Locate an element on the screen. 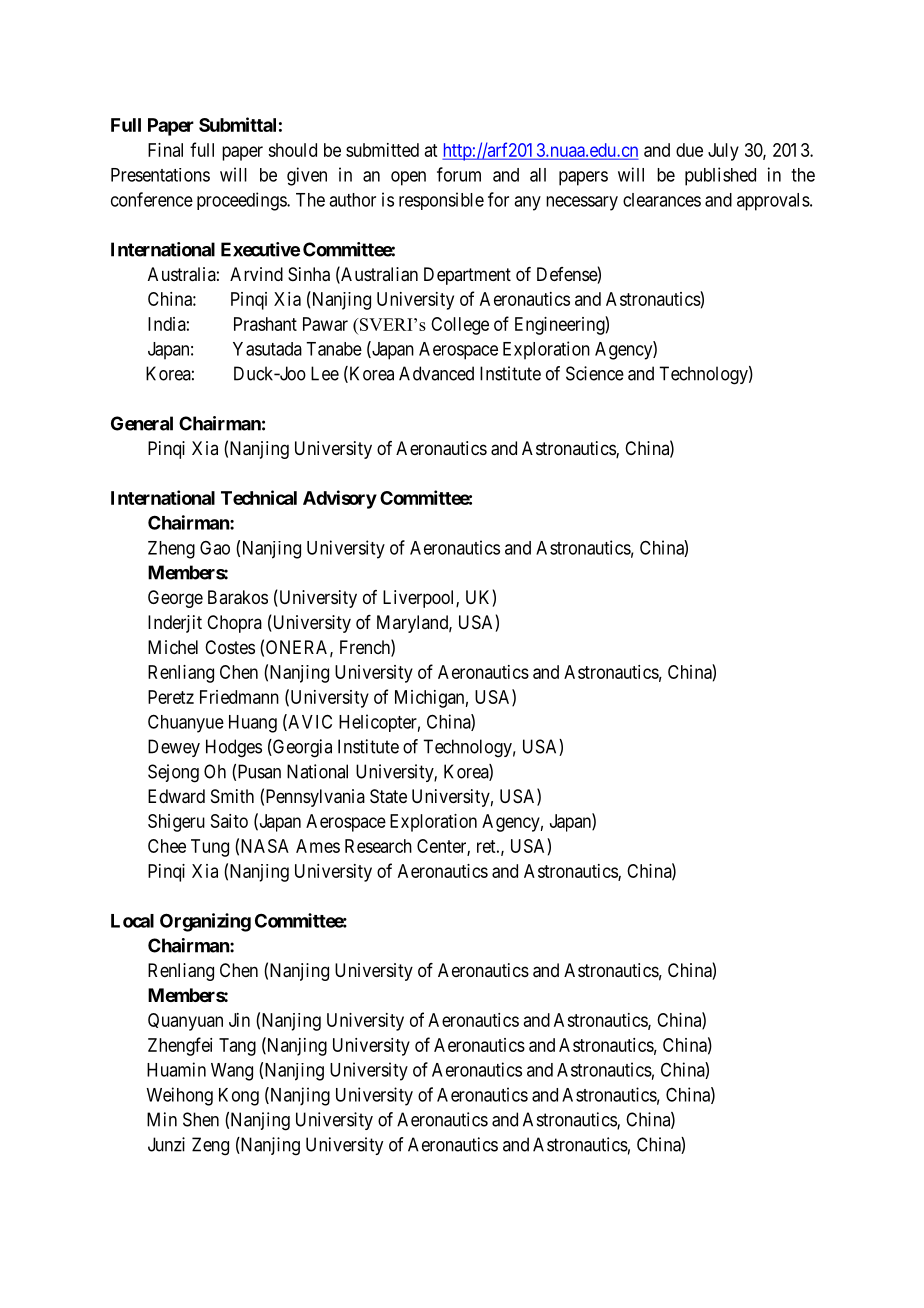 The height and width of the screenshot is (1308, 924). due is located at coordinates (689, 150).
